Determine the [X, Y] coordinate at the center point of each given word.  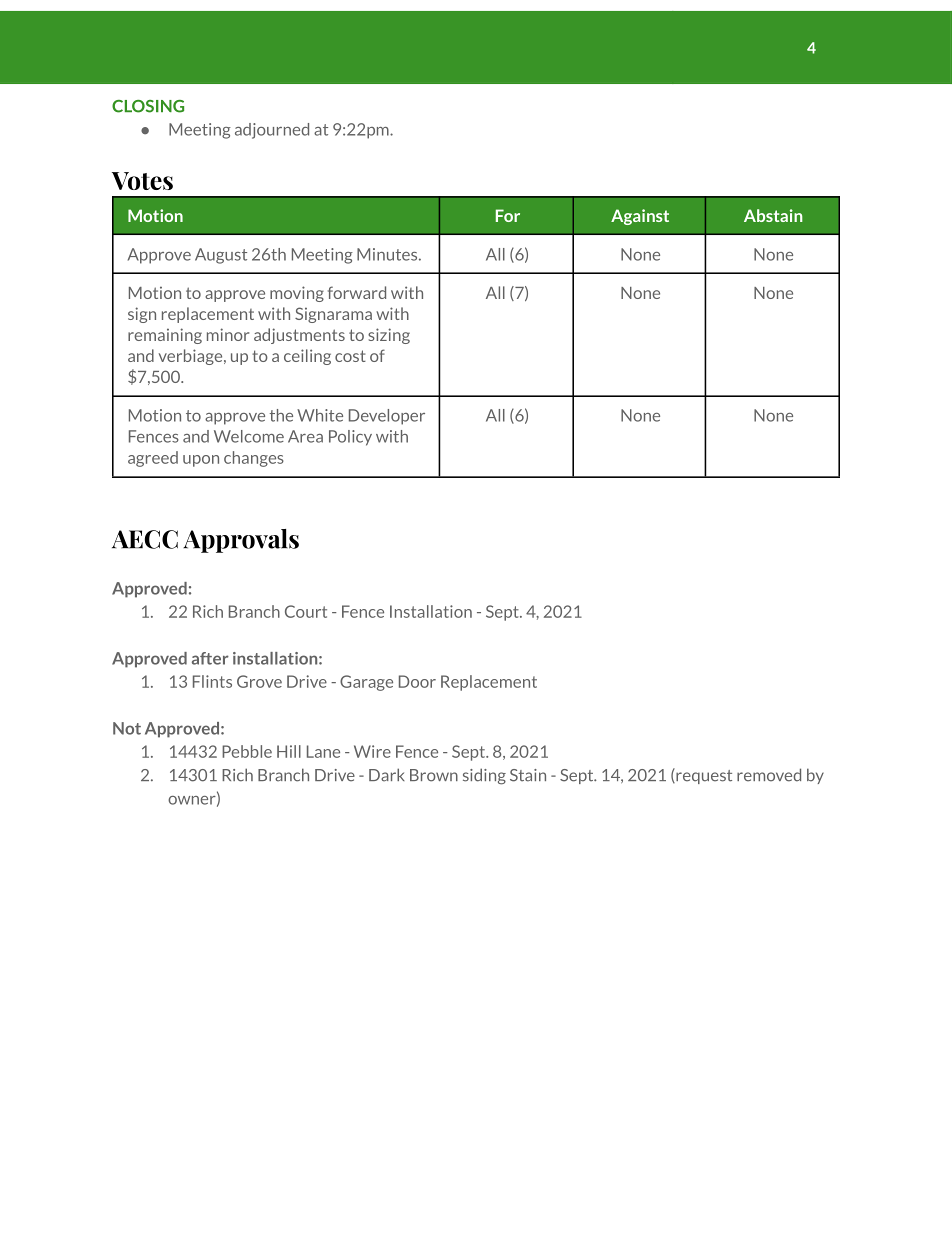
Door [417, 681]
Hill [289, 751]
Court [306, 611]
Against [640, 217]
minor [228, 334]
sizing [389, 336]
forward [357, 292]
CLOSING [148, 106]
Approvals [241, 541]
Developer [387, 417]
